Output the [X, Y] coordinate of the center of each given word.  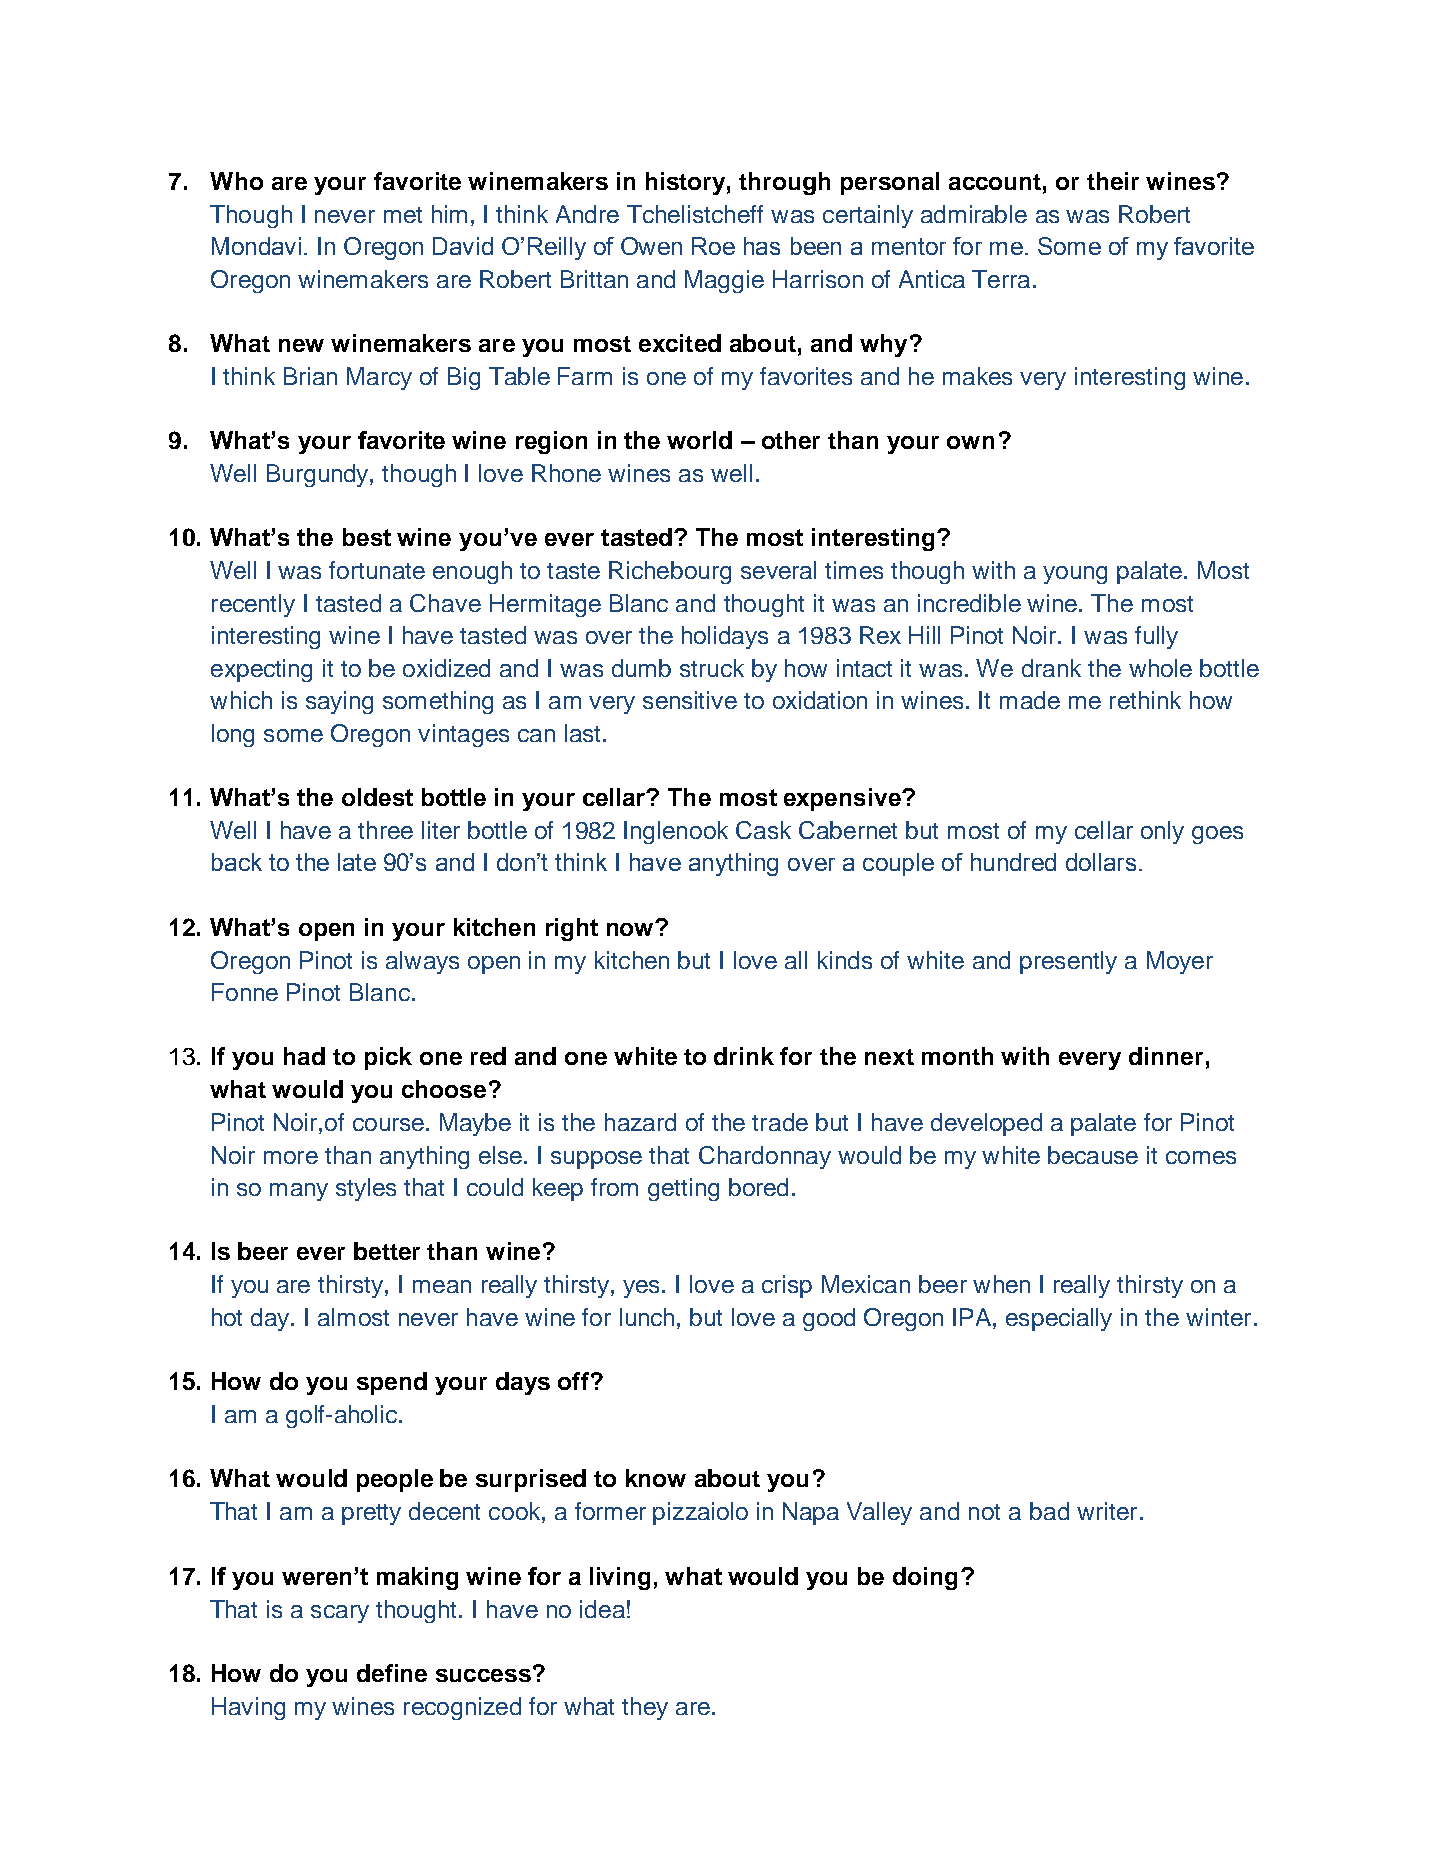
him [449, 214]
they [645, 1708]
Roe [713, 246]
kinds [845, 960]
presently [1068, 962]
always [422, 962]
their [1113, 181]
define [392, 1673]
